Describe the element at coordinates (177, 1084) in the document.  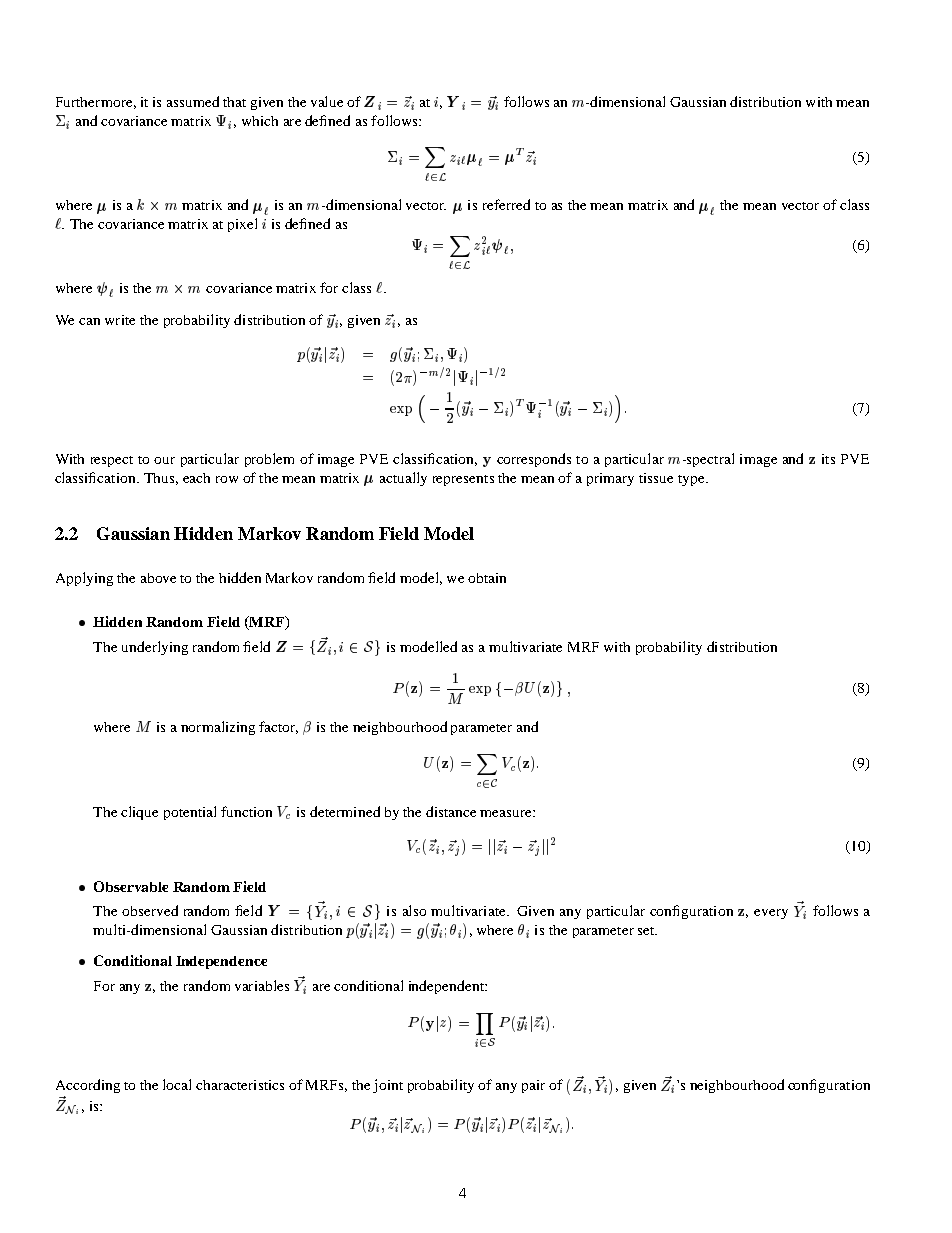
I see `local` at that location.
